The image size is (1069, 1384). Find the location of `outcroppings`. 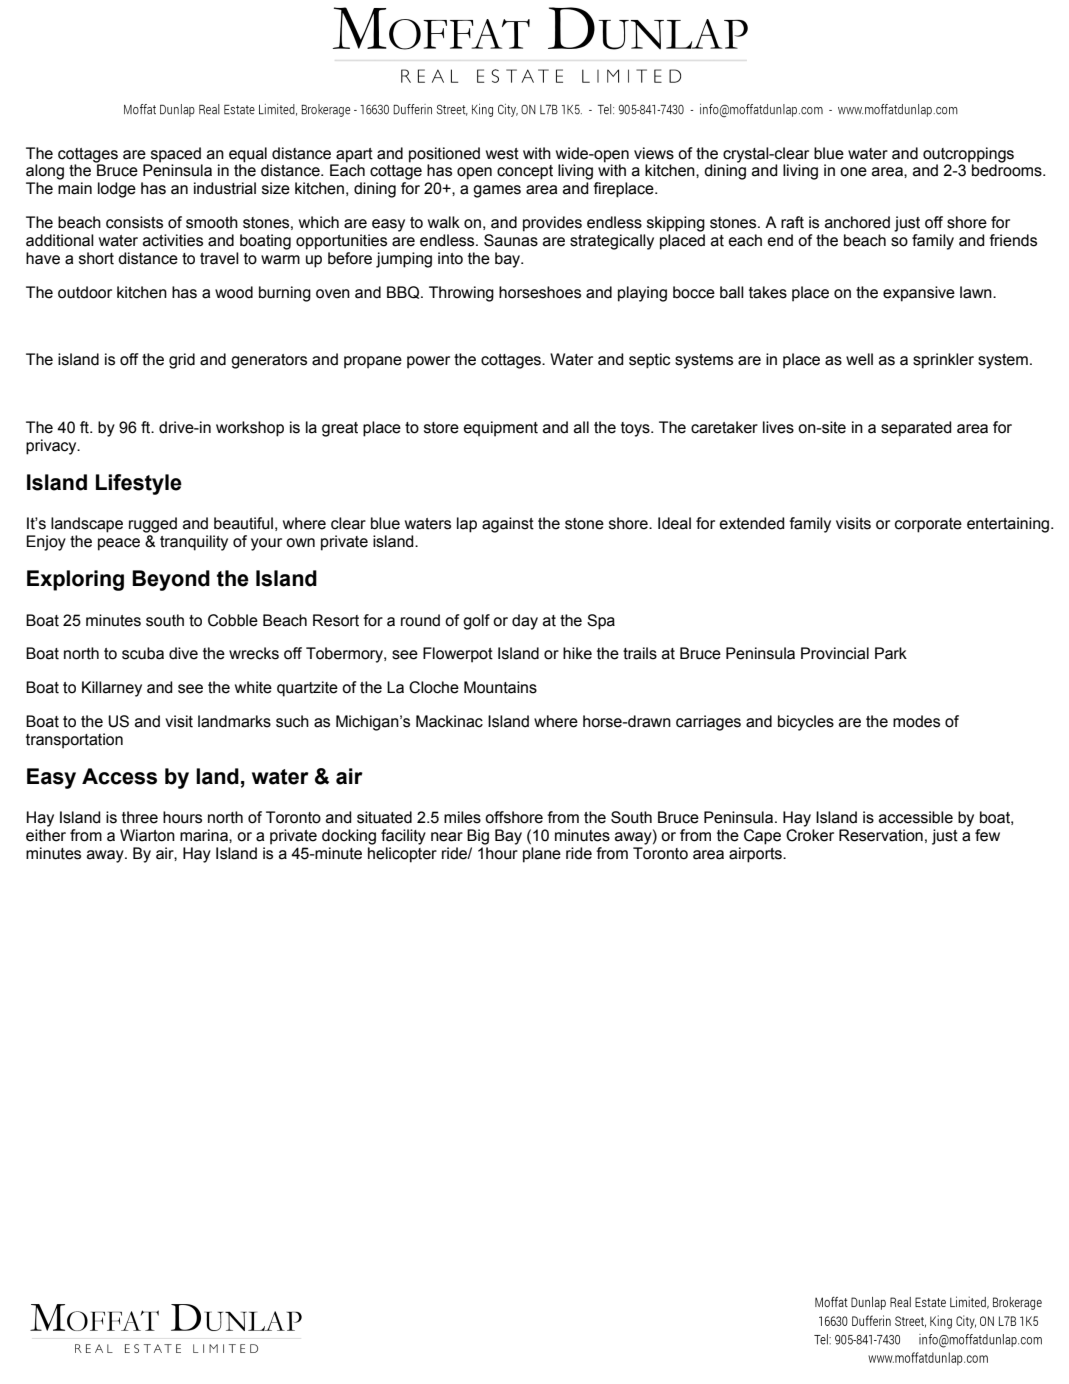

outcroppings is located at coordinates (968, 155).
